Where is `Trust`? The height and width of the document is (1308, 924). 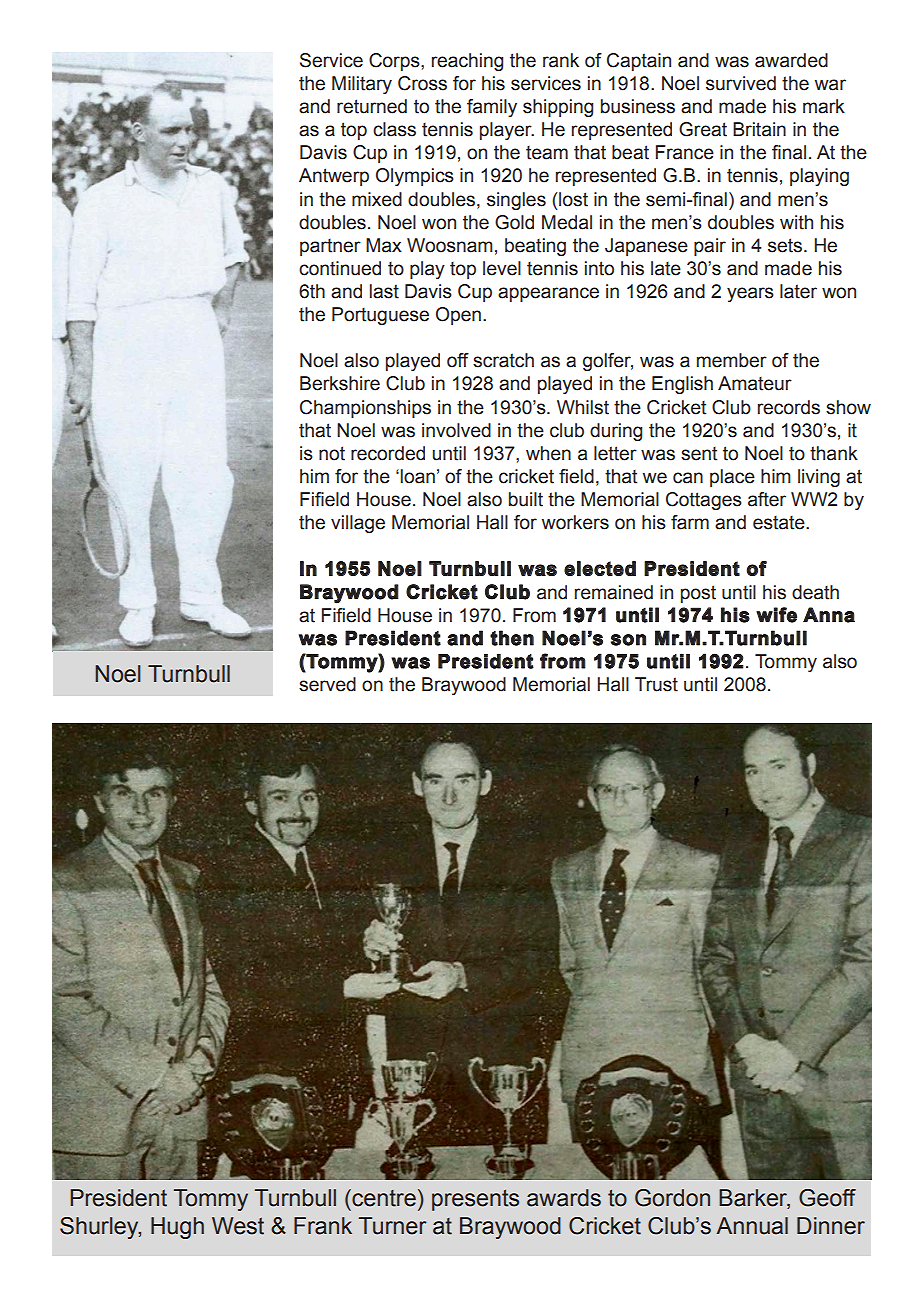 Trust is located at coordinates (656, 684).
